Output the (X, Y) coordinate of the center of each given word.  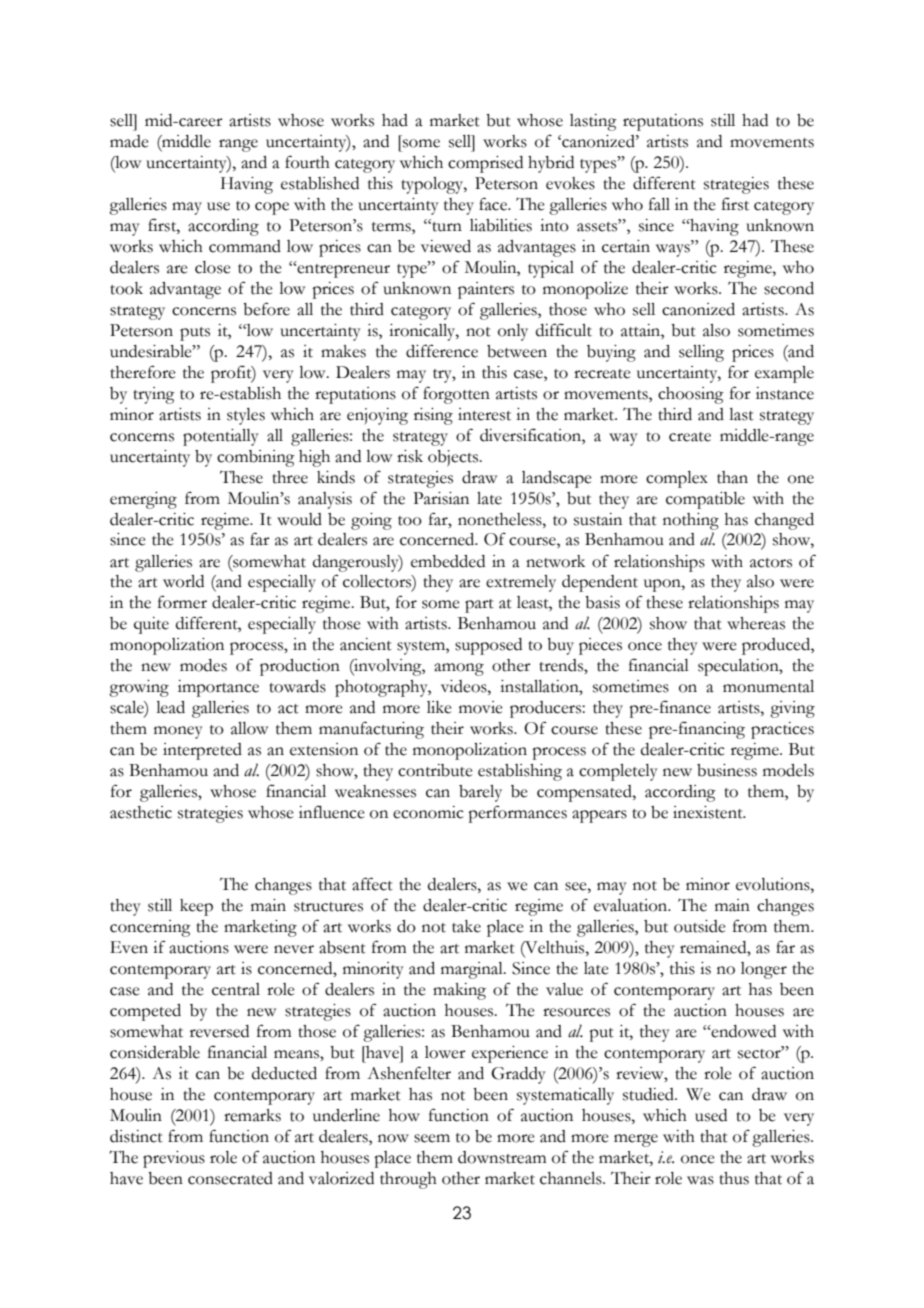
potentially (221, 437)
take (466, 926)
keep (196, 907)
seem (432, 1138)
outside (700, 926)
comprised (485, 164)
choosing (691, 395)
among (459, 669)
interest (484, 414)
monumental (768, 686)
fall (659, 204)
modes (203, 665)
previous (174, 1159)
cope (272, 208)
